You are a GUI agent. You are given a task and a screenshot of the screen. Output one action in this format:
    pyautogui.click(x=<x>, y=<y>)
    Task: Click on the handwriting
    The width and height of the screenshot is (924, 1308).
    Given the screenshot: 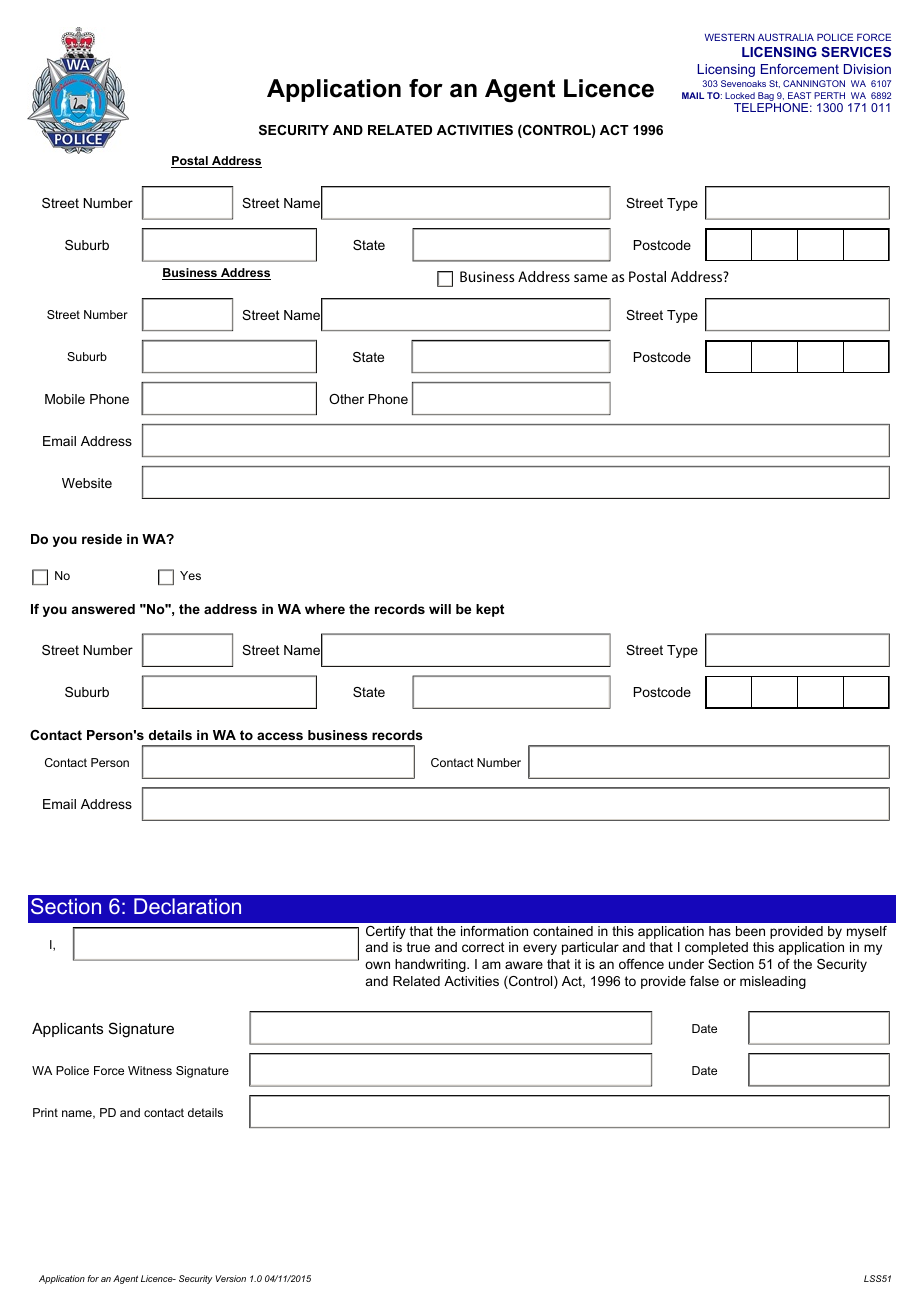 What is the action you would take?
    pyautogui.click(x=431, y=965)
